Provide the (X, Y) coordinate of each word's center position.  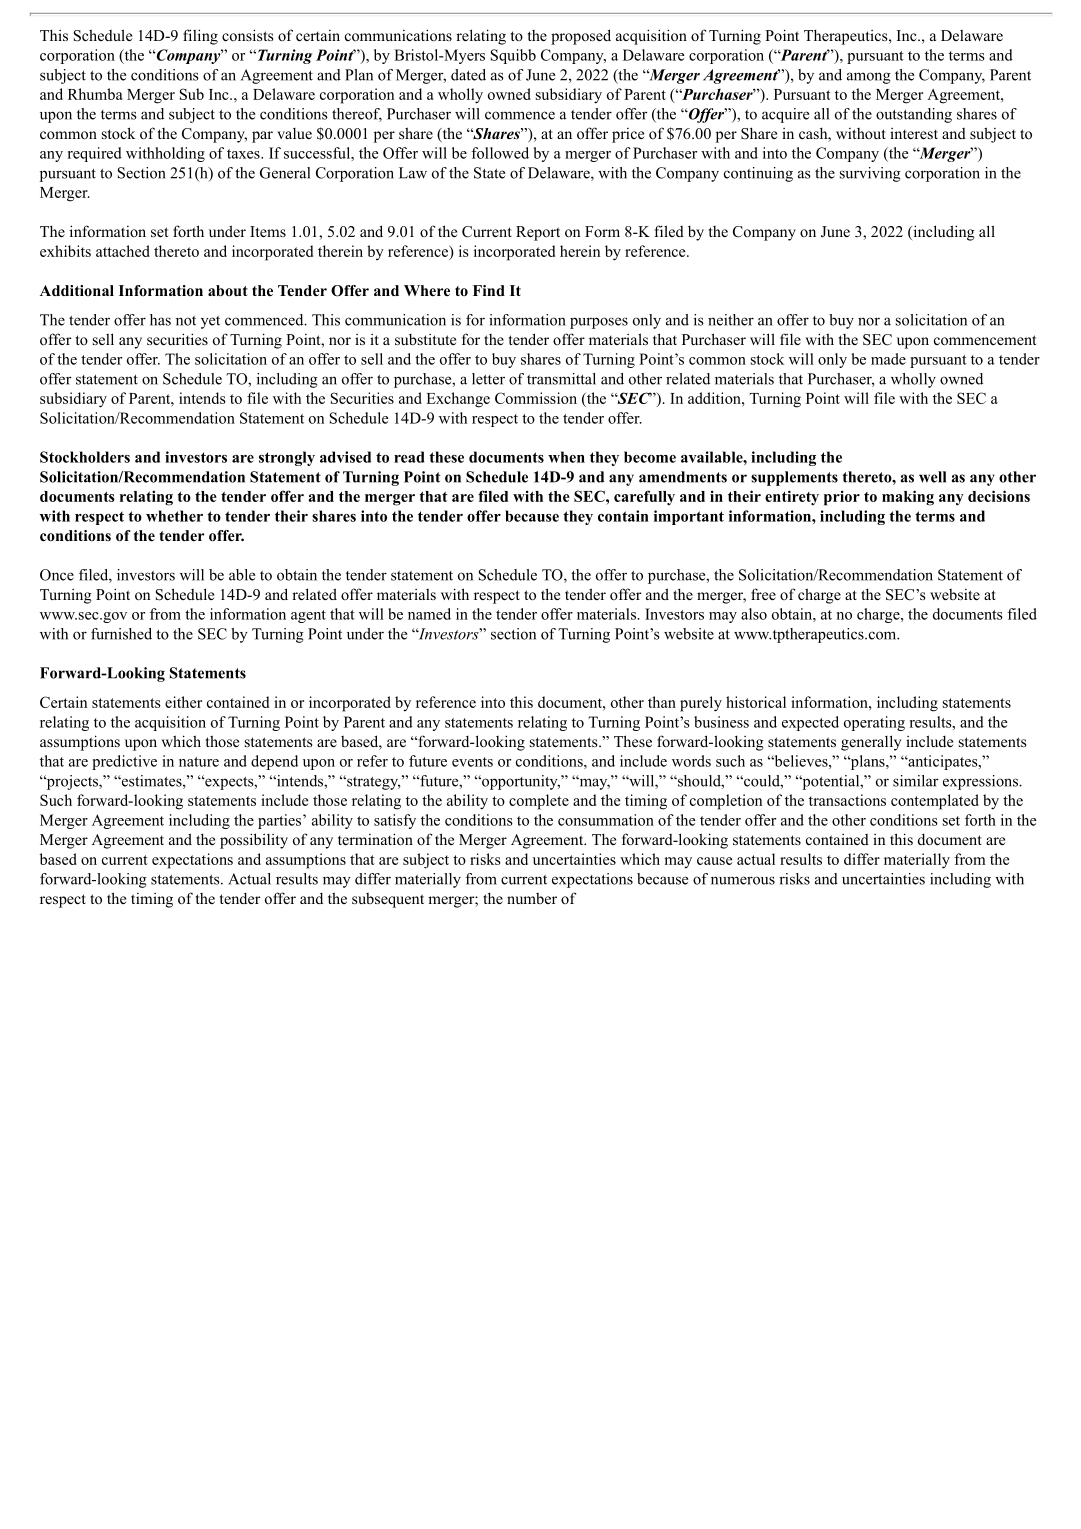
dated (468, 75)
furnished (121, 634)
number (532, 898)
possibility (254, 841)
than (662, 702)
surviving (870, 174)
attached (123, 251)
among (869, 78)
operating (874, 723)
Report (538, 233)
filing (200, 37)
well (932, 477)
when (566, 457)
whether (174, 516)
